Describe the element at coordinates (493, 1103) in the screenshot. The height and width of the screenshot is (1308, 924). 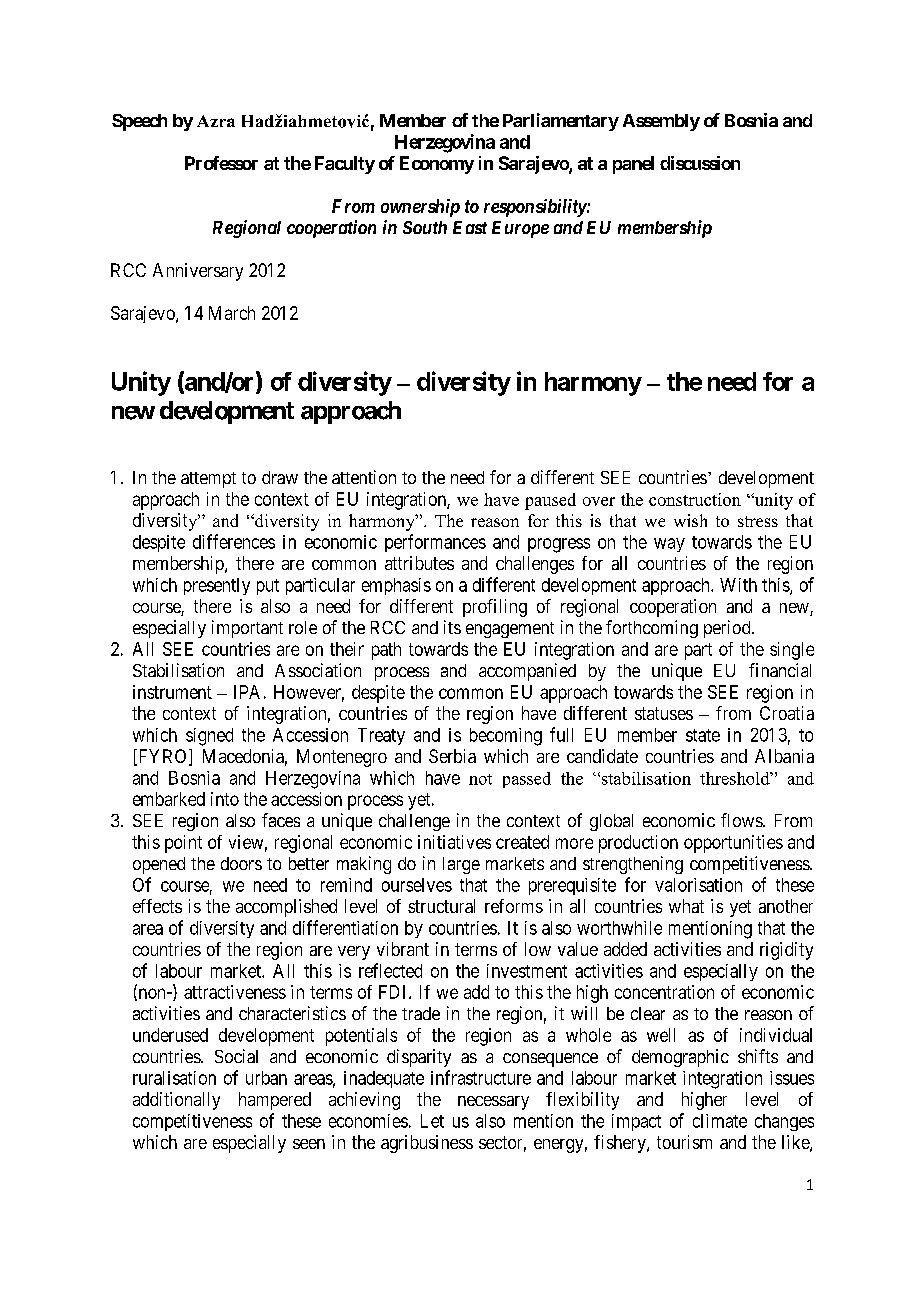
I see `necessary` at that location.
